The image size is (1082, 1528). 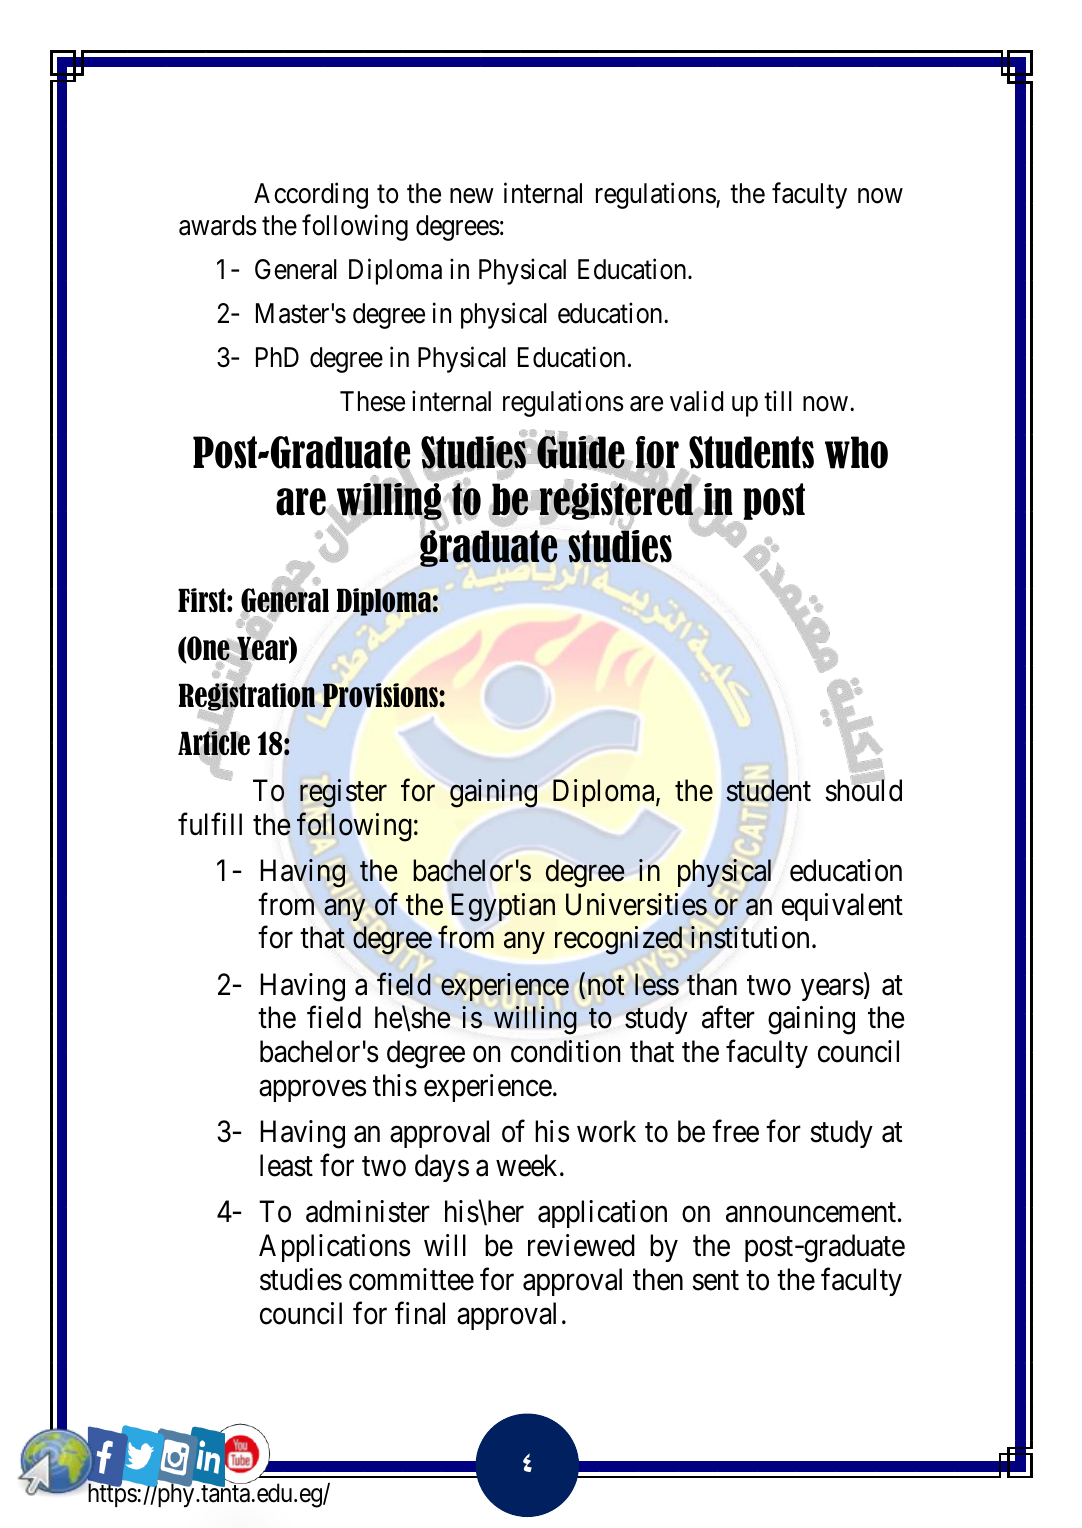 I want to click on new, so click(x=471, y=196).
